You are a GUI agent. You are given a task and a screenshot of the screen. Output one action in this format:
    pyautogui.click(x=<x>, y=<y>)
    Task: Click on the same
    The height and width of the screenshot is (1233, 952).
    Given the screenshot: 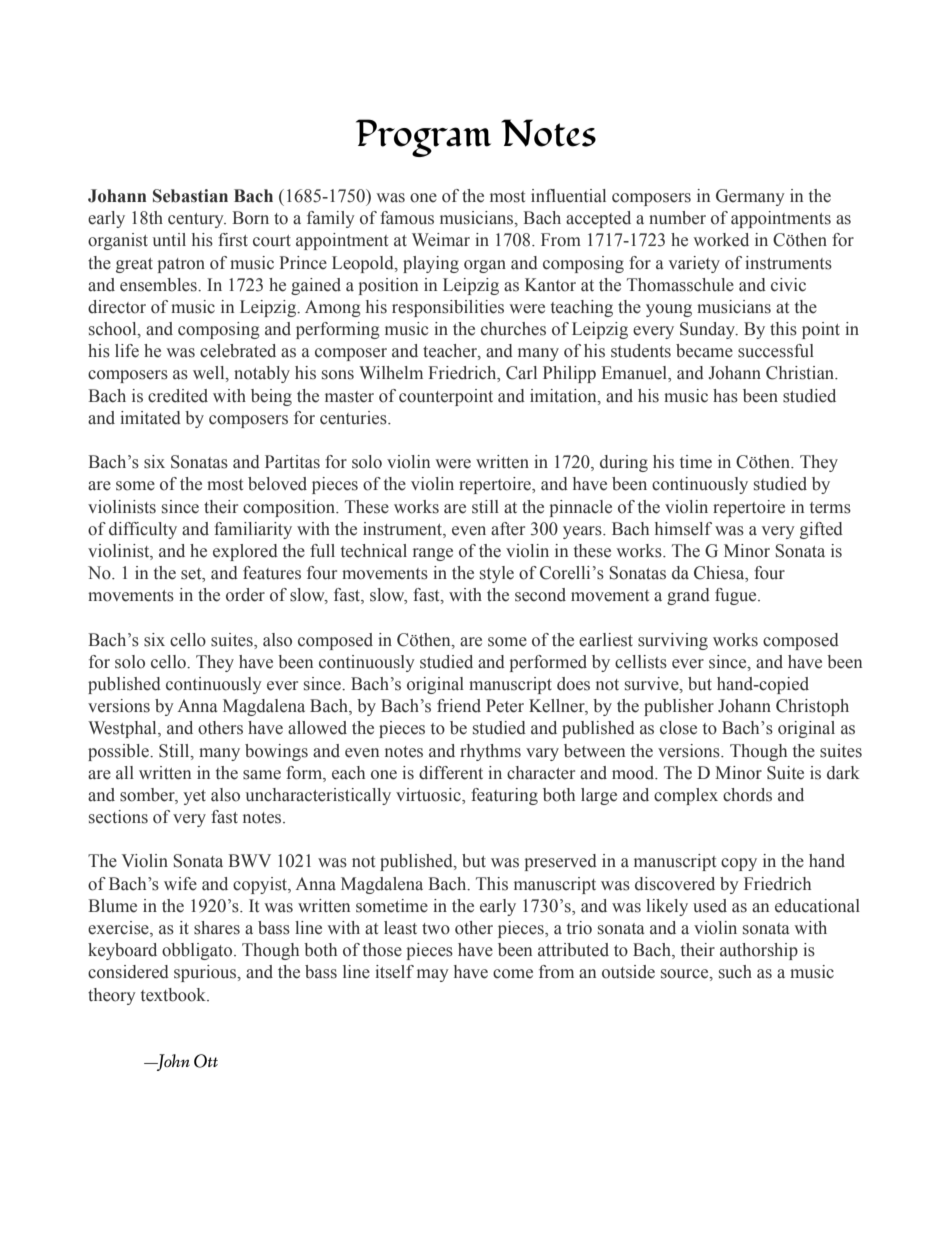 What is the action you would take?
    pyautogui.click(x=262, y=775)
